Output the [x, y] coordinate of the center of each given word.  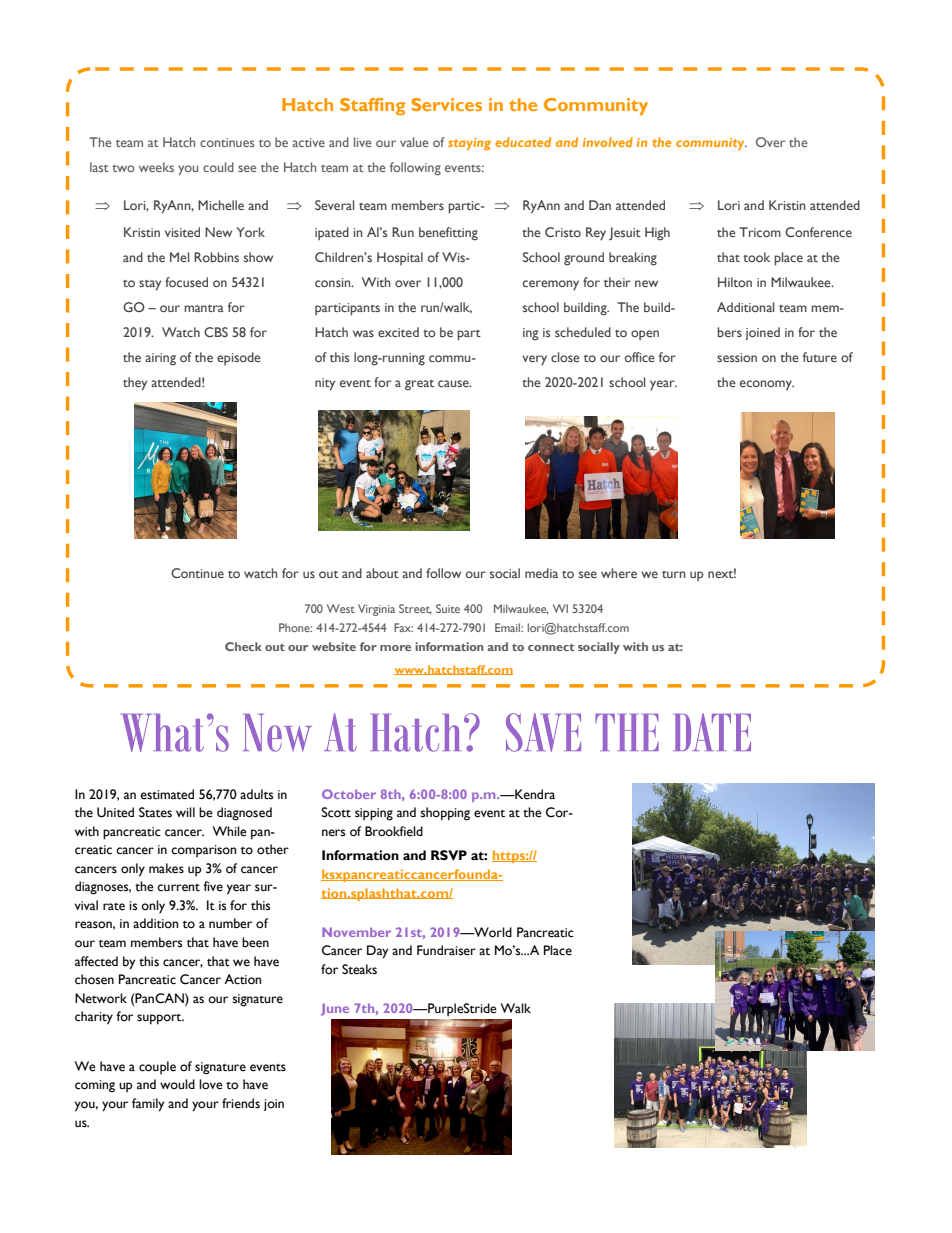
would [177, 1084]
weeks [156, 167]
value [414, 142]
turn [673, 574]
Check [243, 646]
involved [608, 142]
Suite [448, 608]
